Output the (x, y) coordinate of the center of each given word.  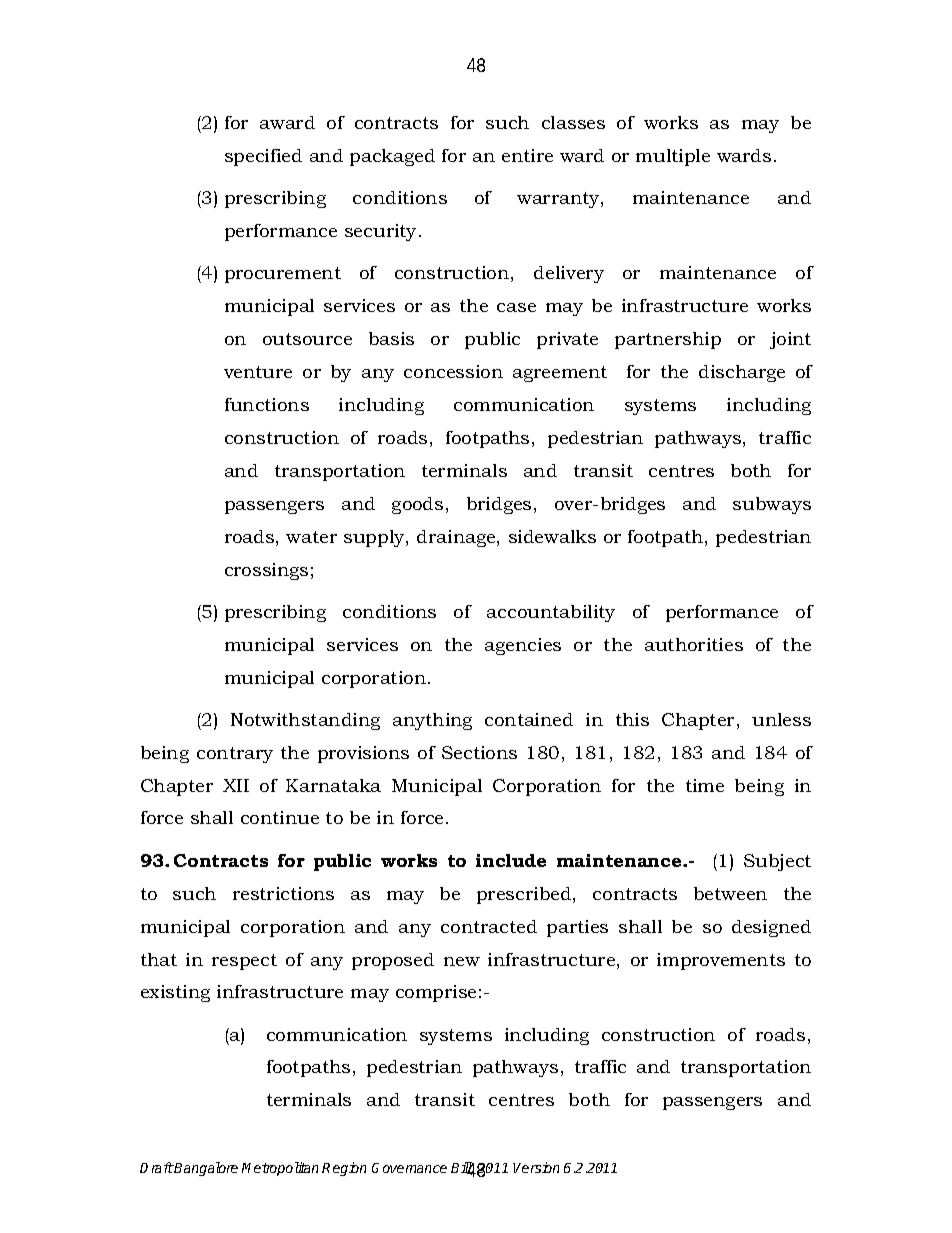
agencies (523, 646)
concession (453, 371)
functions (267, 404)
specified (263, 157)
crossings (266, 571)
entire (527, 155)
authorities (694, 644)
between (730, 893)
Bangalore (205, 1169)
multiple (673, 157)
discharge (742, 373)
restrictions (283, 893)
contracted (489, 926)
